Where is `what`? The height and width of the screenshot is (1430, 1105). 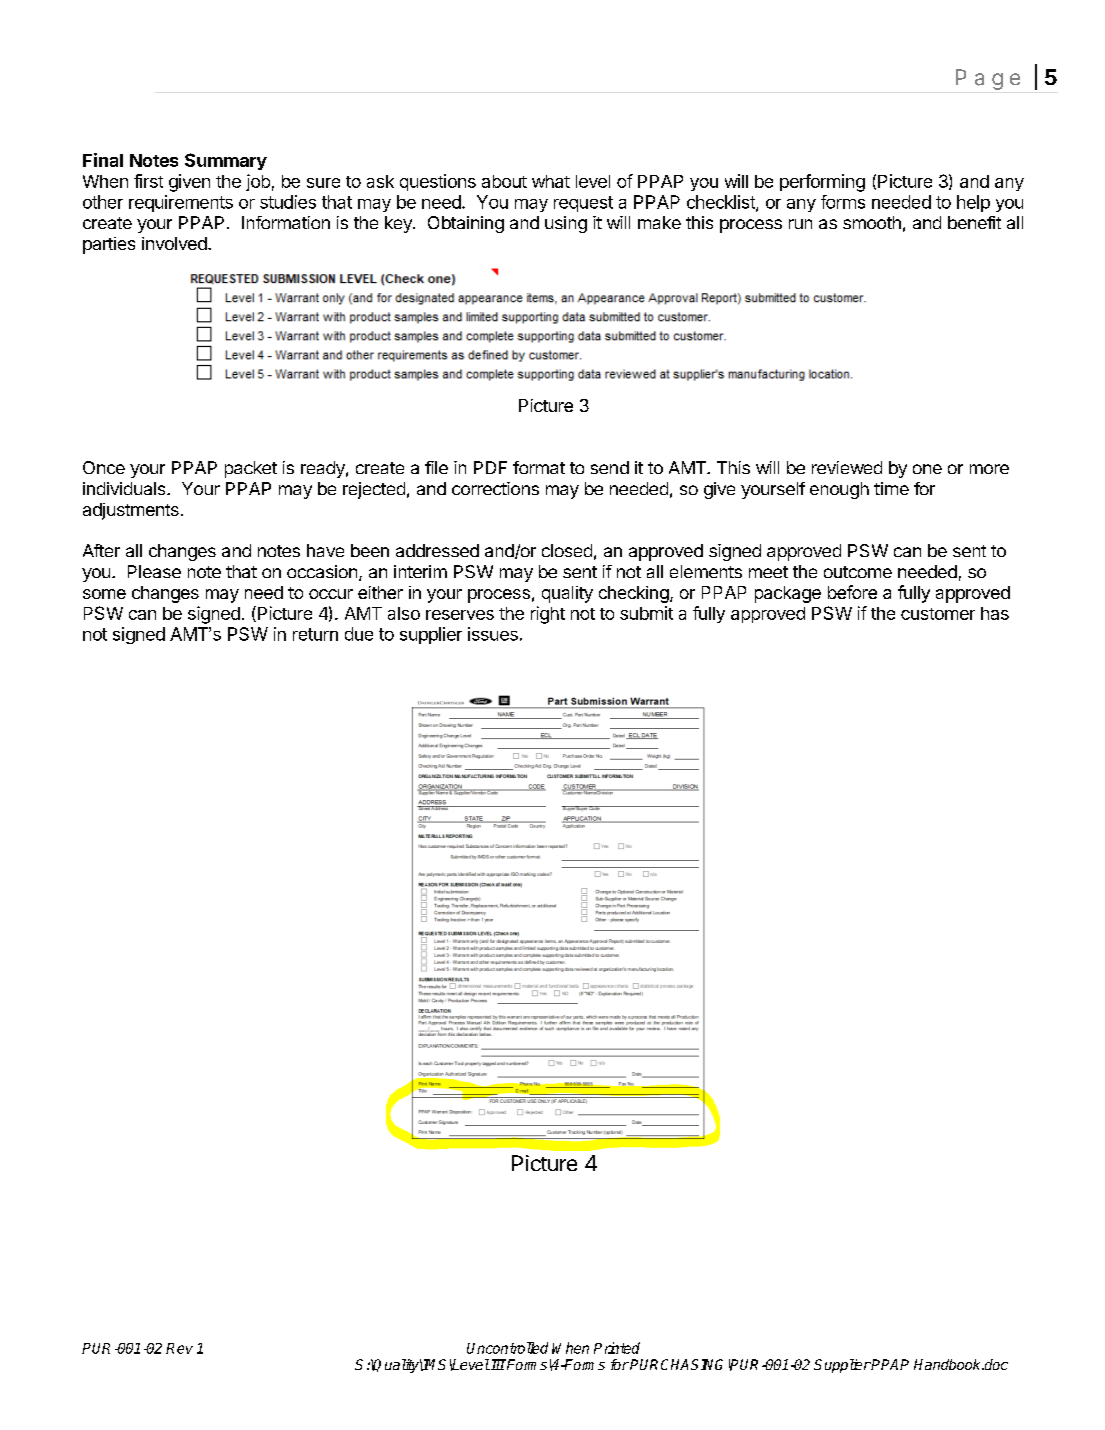
what is located at coordinates (551, 181).
